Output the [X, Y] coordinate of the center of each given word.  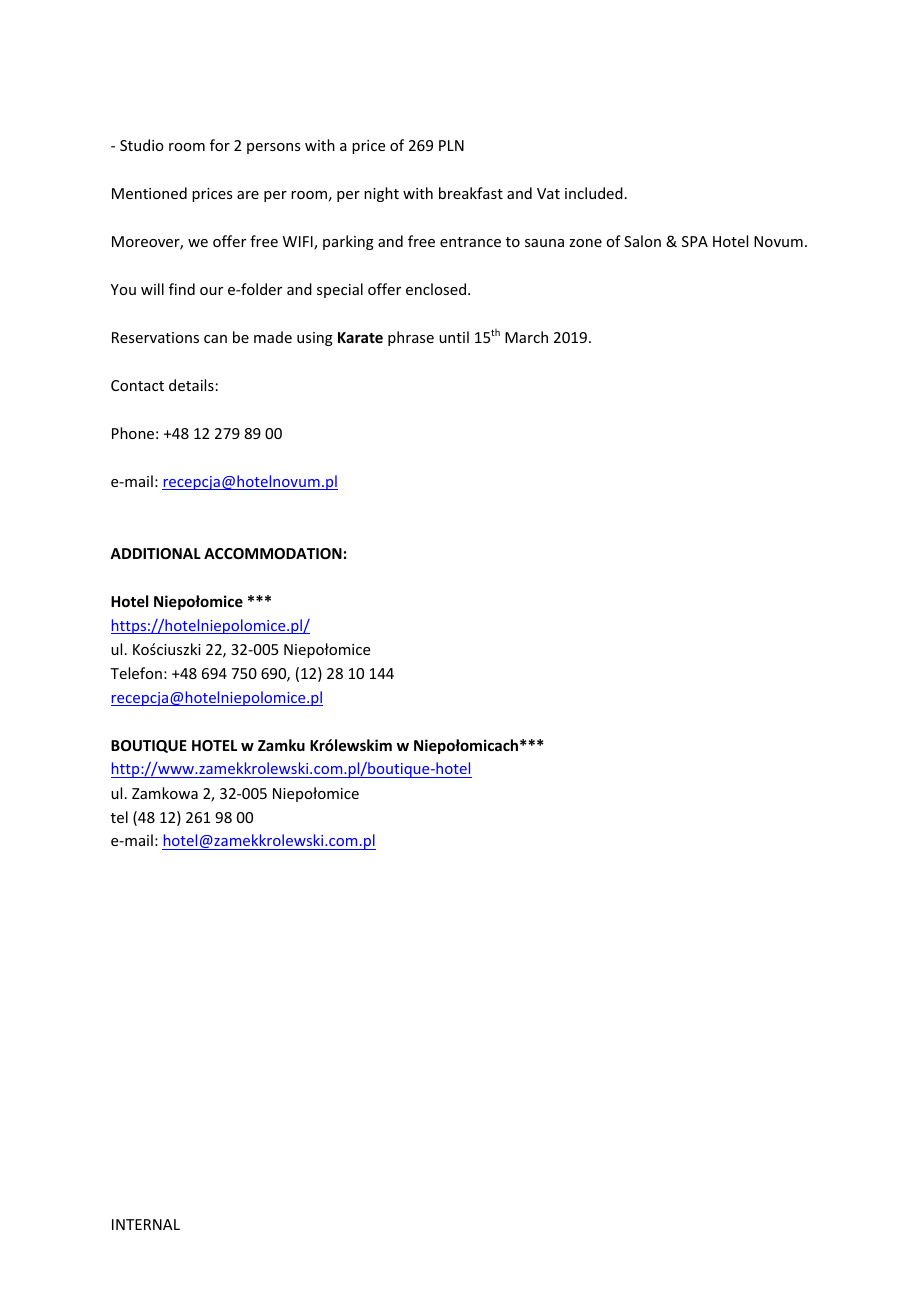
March [526, 337]
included [594, 193]
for [220, 145]
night [381, 194]
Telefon [136, 673]
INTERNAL [146, 1224]
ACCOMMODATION [273, 553]
